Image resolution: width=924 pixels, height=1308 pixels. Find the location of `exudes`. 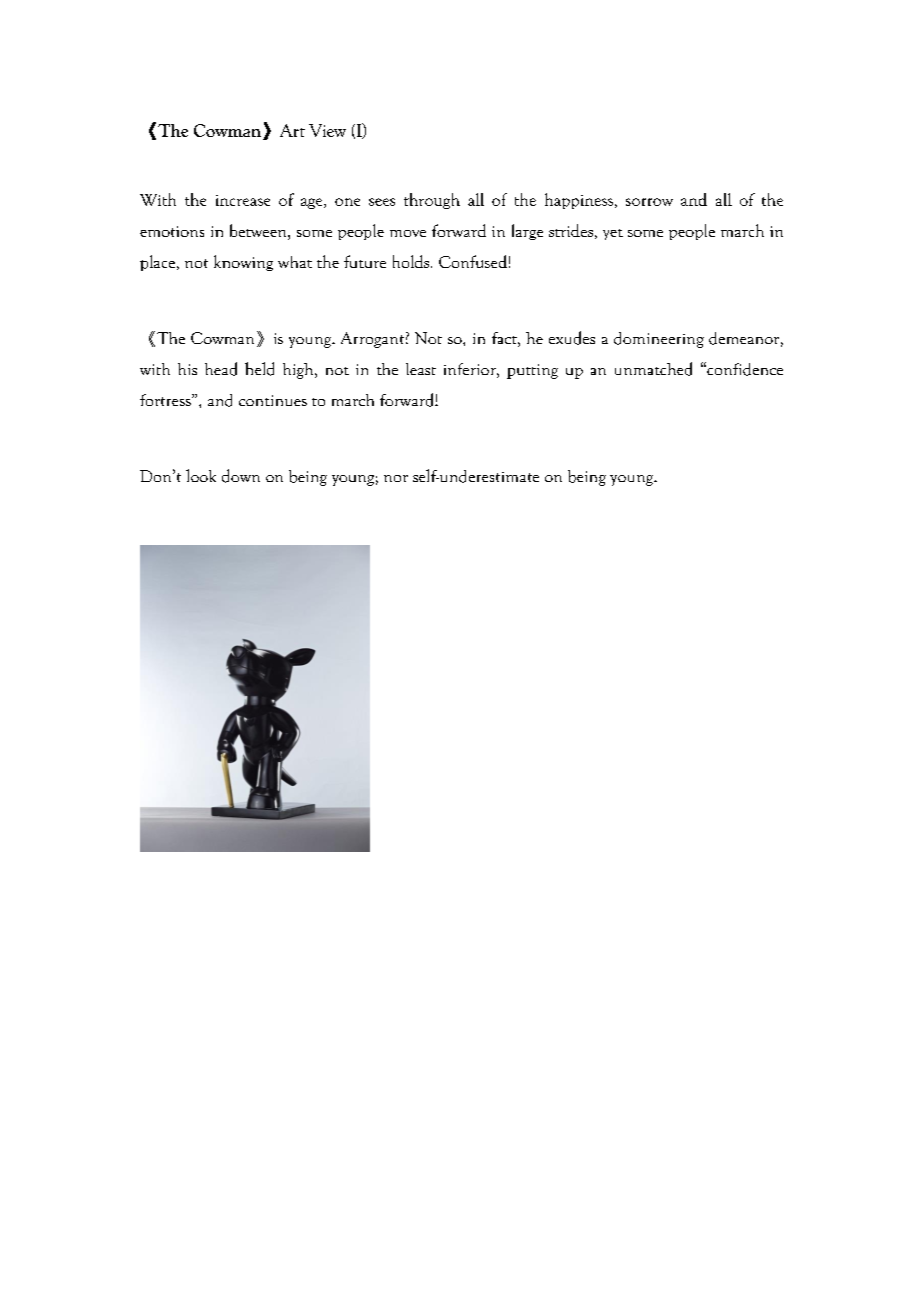

exudes is located at coordinates (572, 338).
